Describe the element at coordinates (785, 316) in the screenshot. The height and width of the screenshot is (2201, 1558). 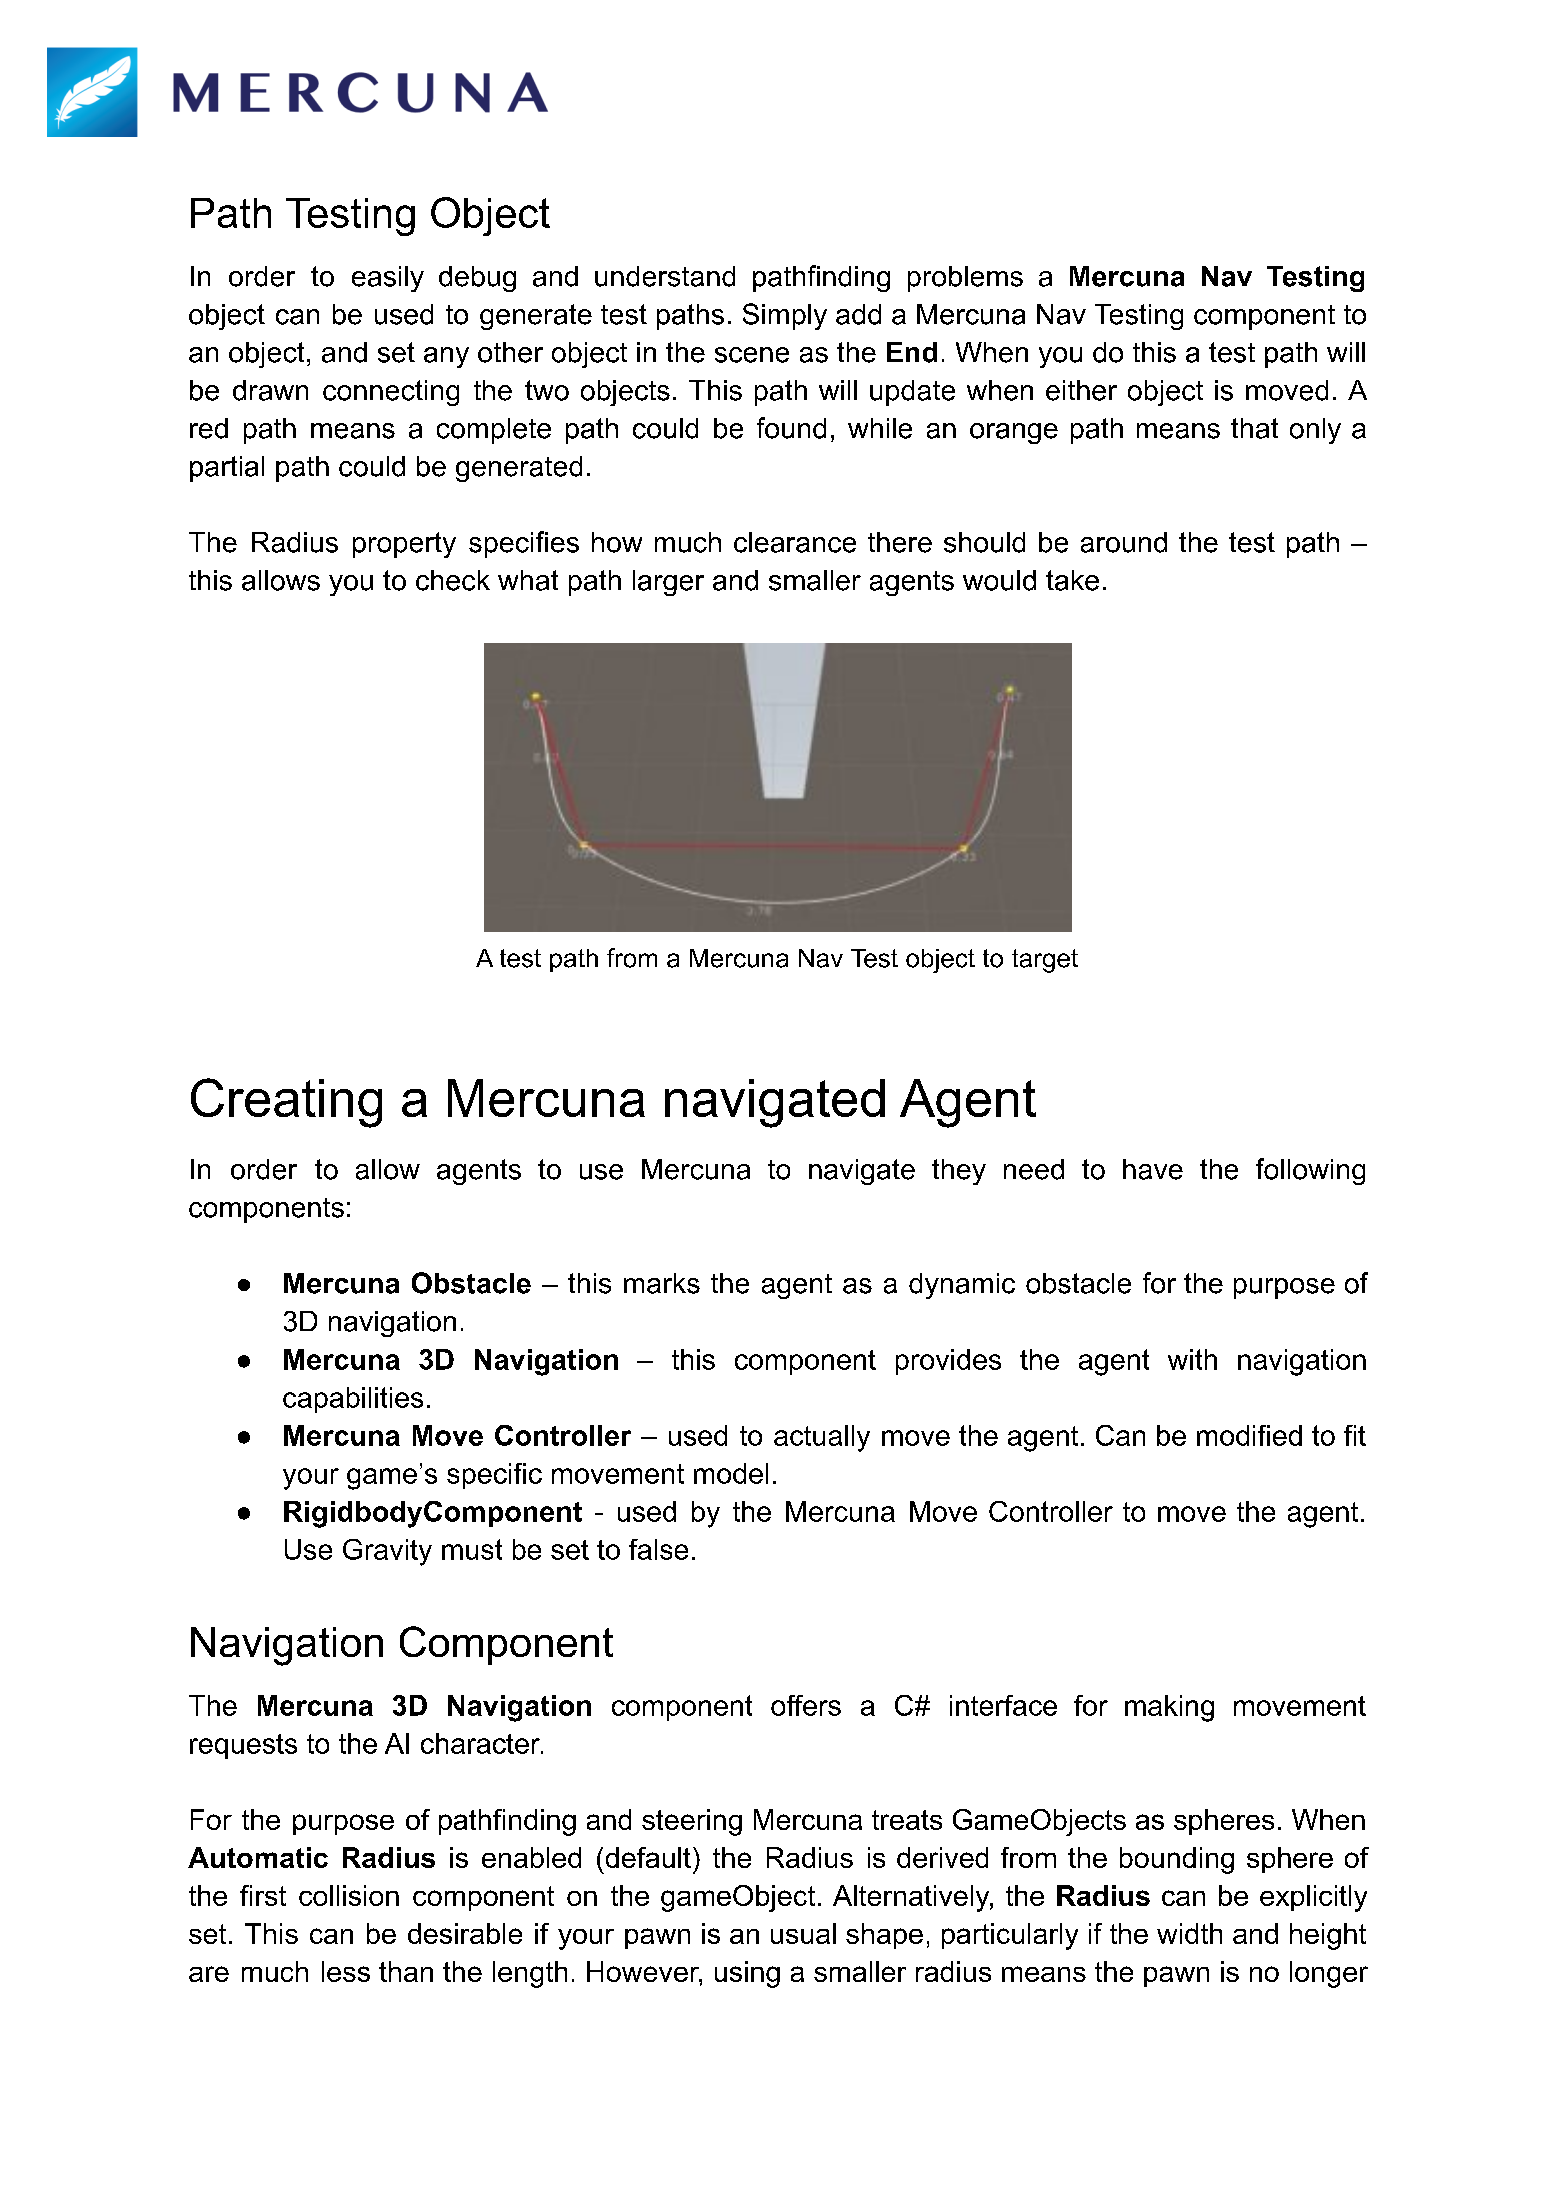
I see `Simply` at that location.
